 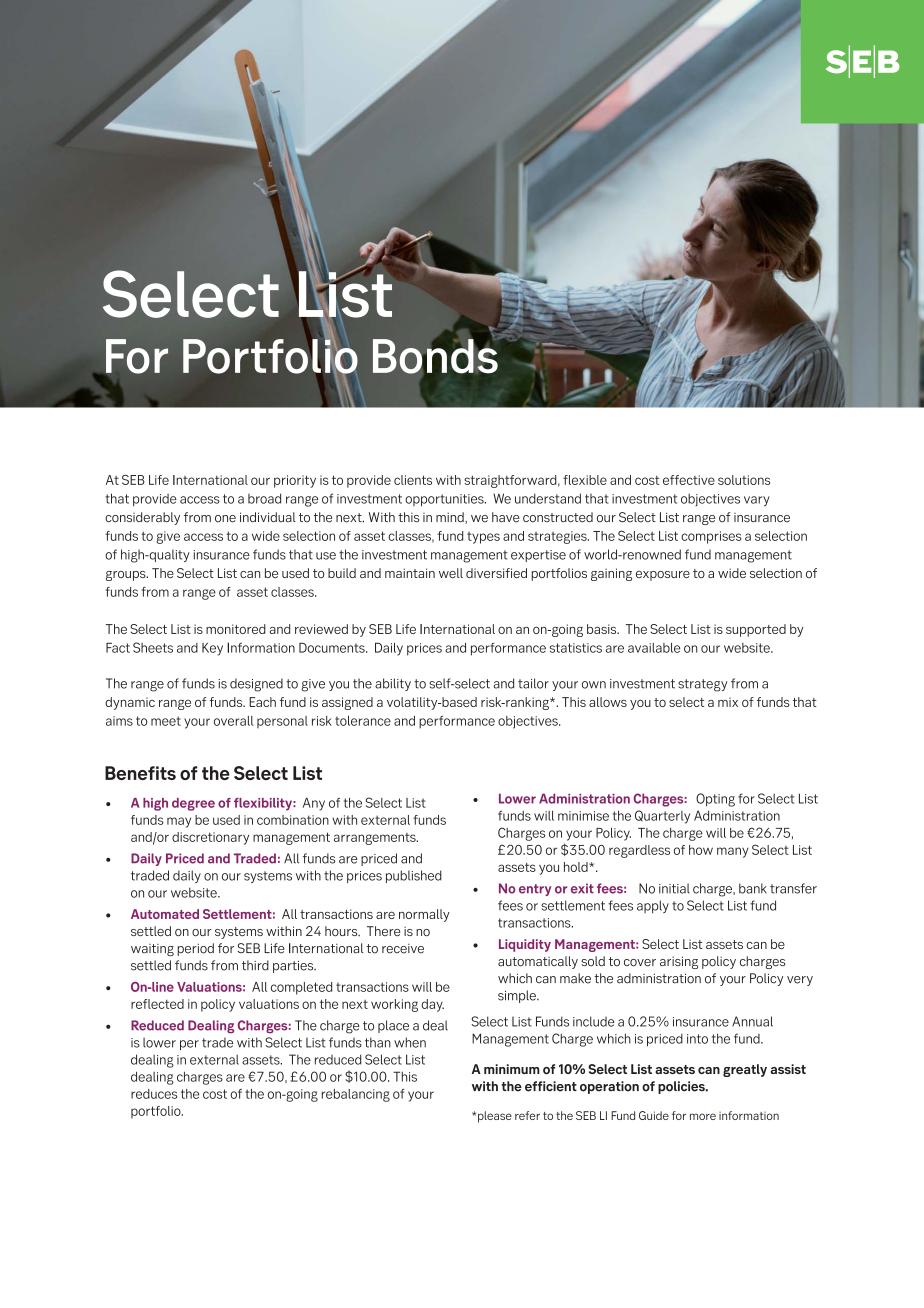 I want to click on one, so click(x=225, y=519).
